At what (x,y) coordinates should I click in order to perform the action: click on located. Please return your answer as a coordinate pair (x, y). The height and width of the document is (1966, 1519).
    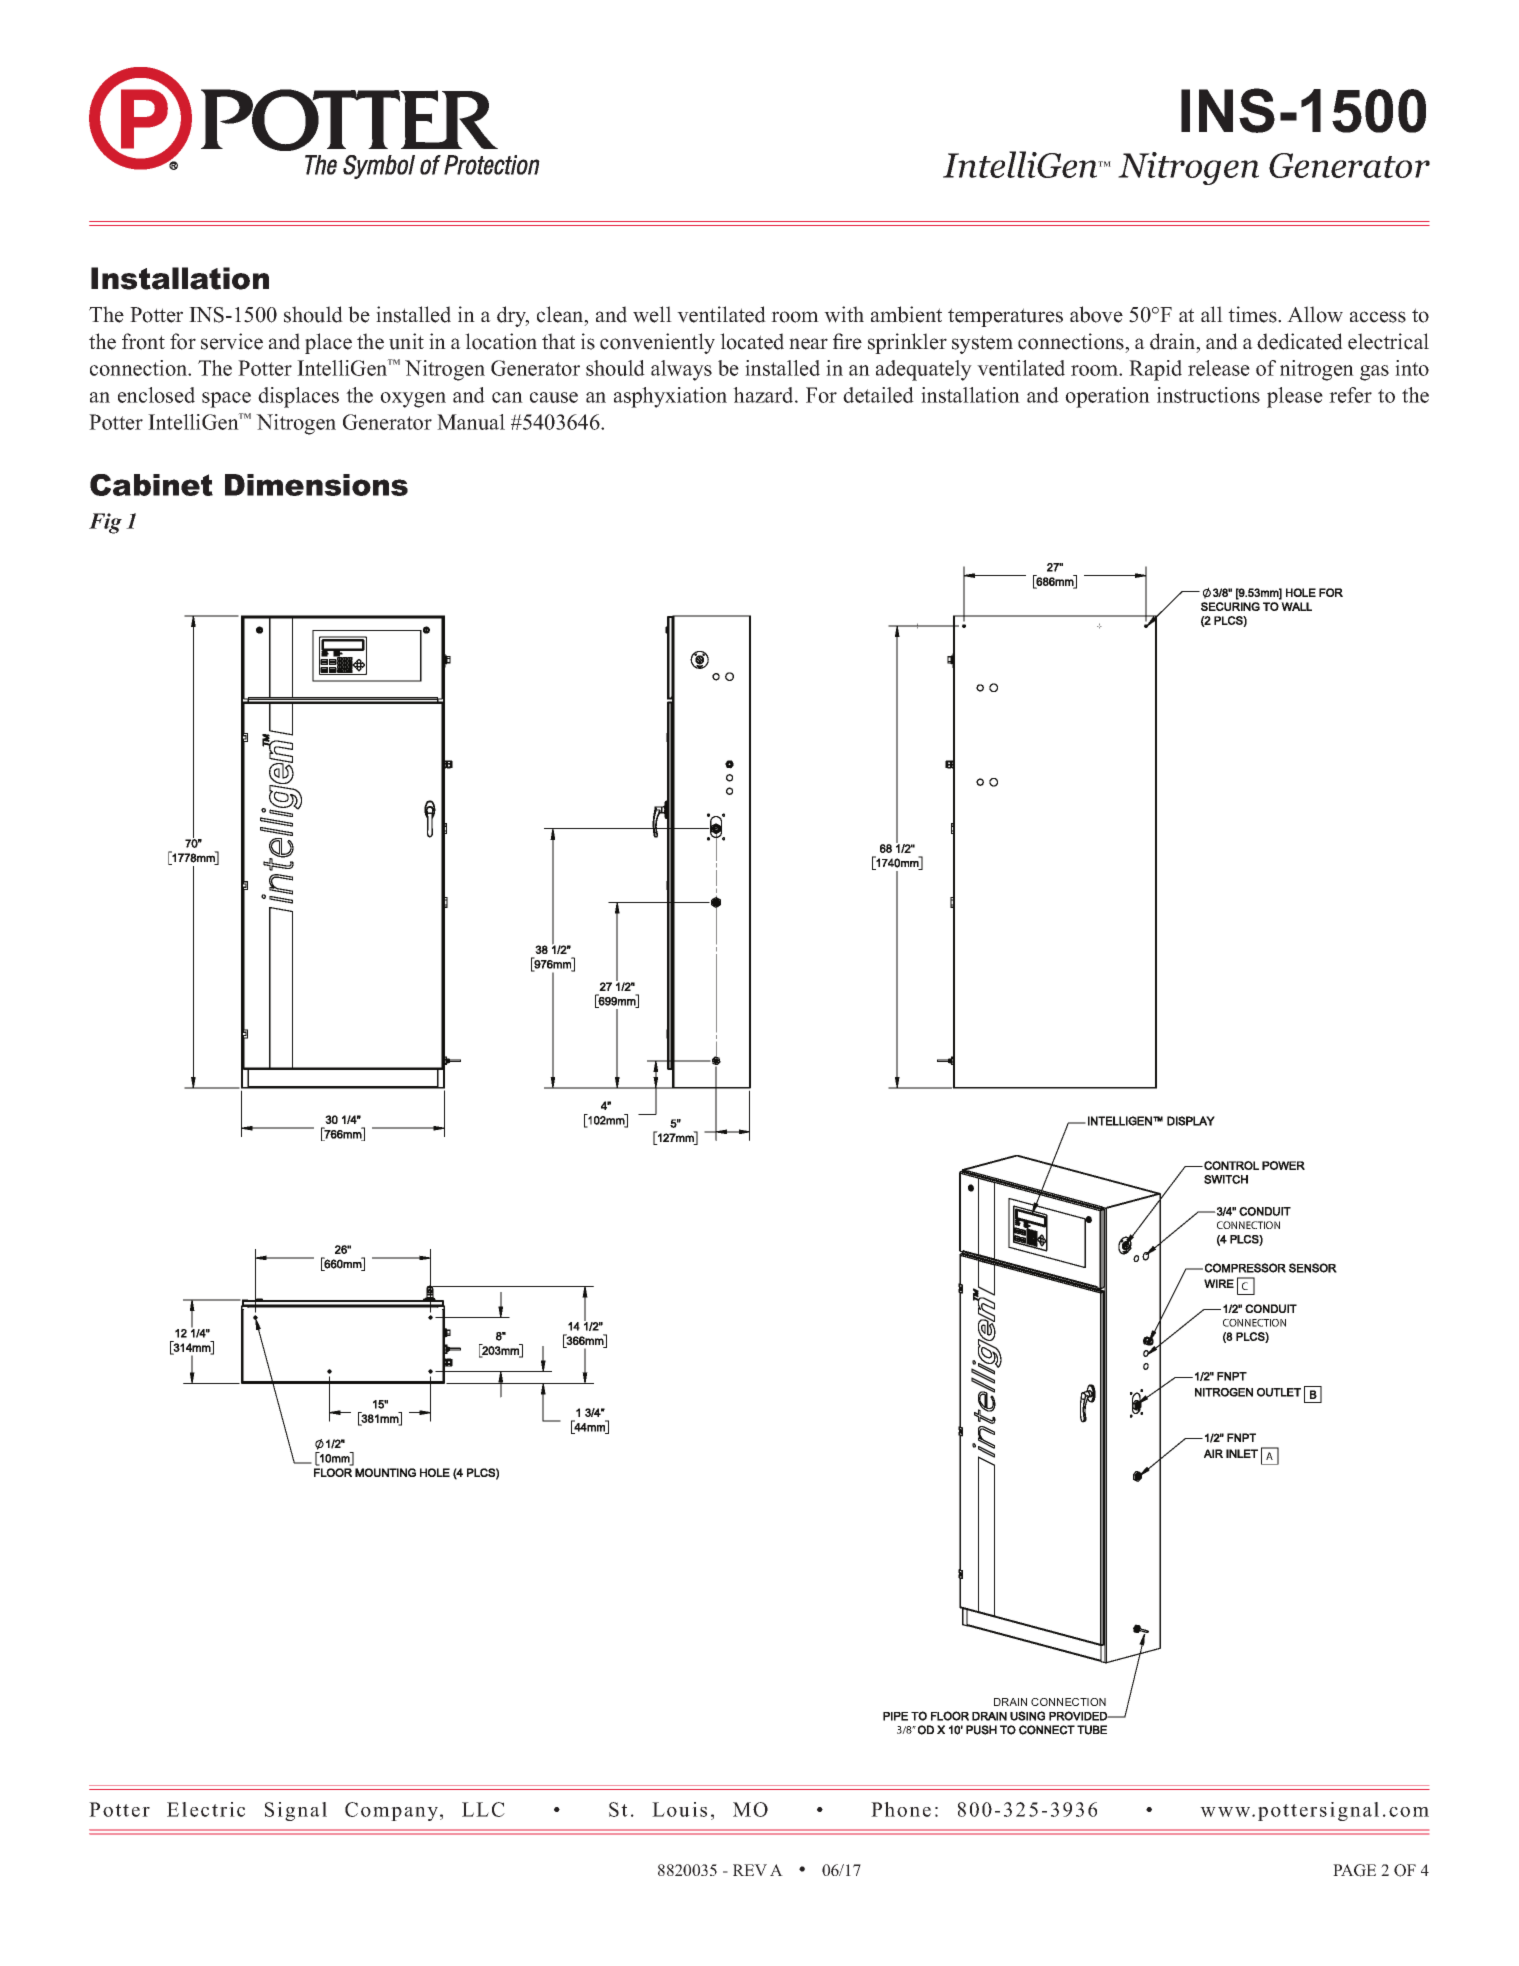
    Looking at the image, I should click on (752, 341).
